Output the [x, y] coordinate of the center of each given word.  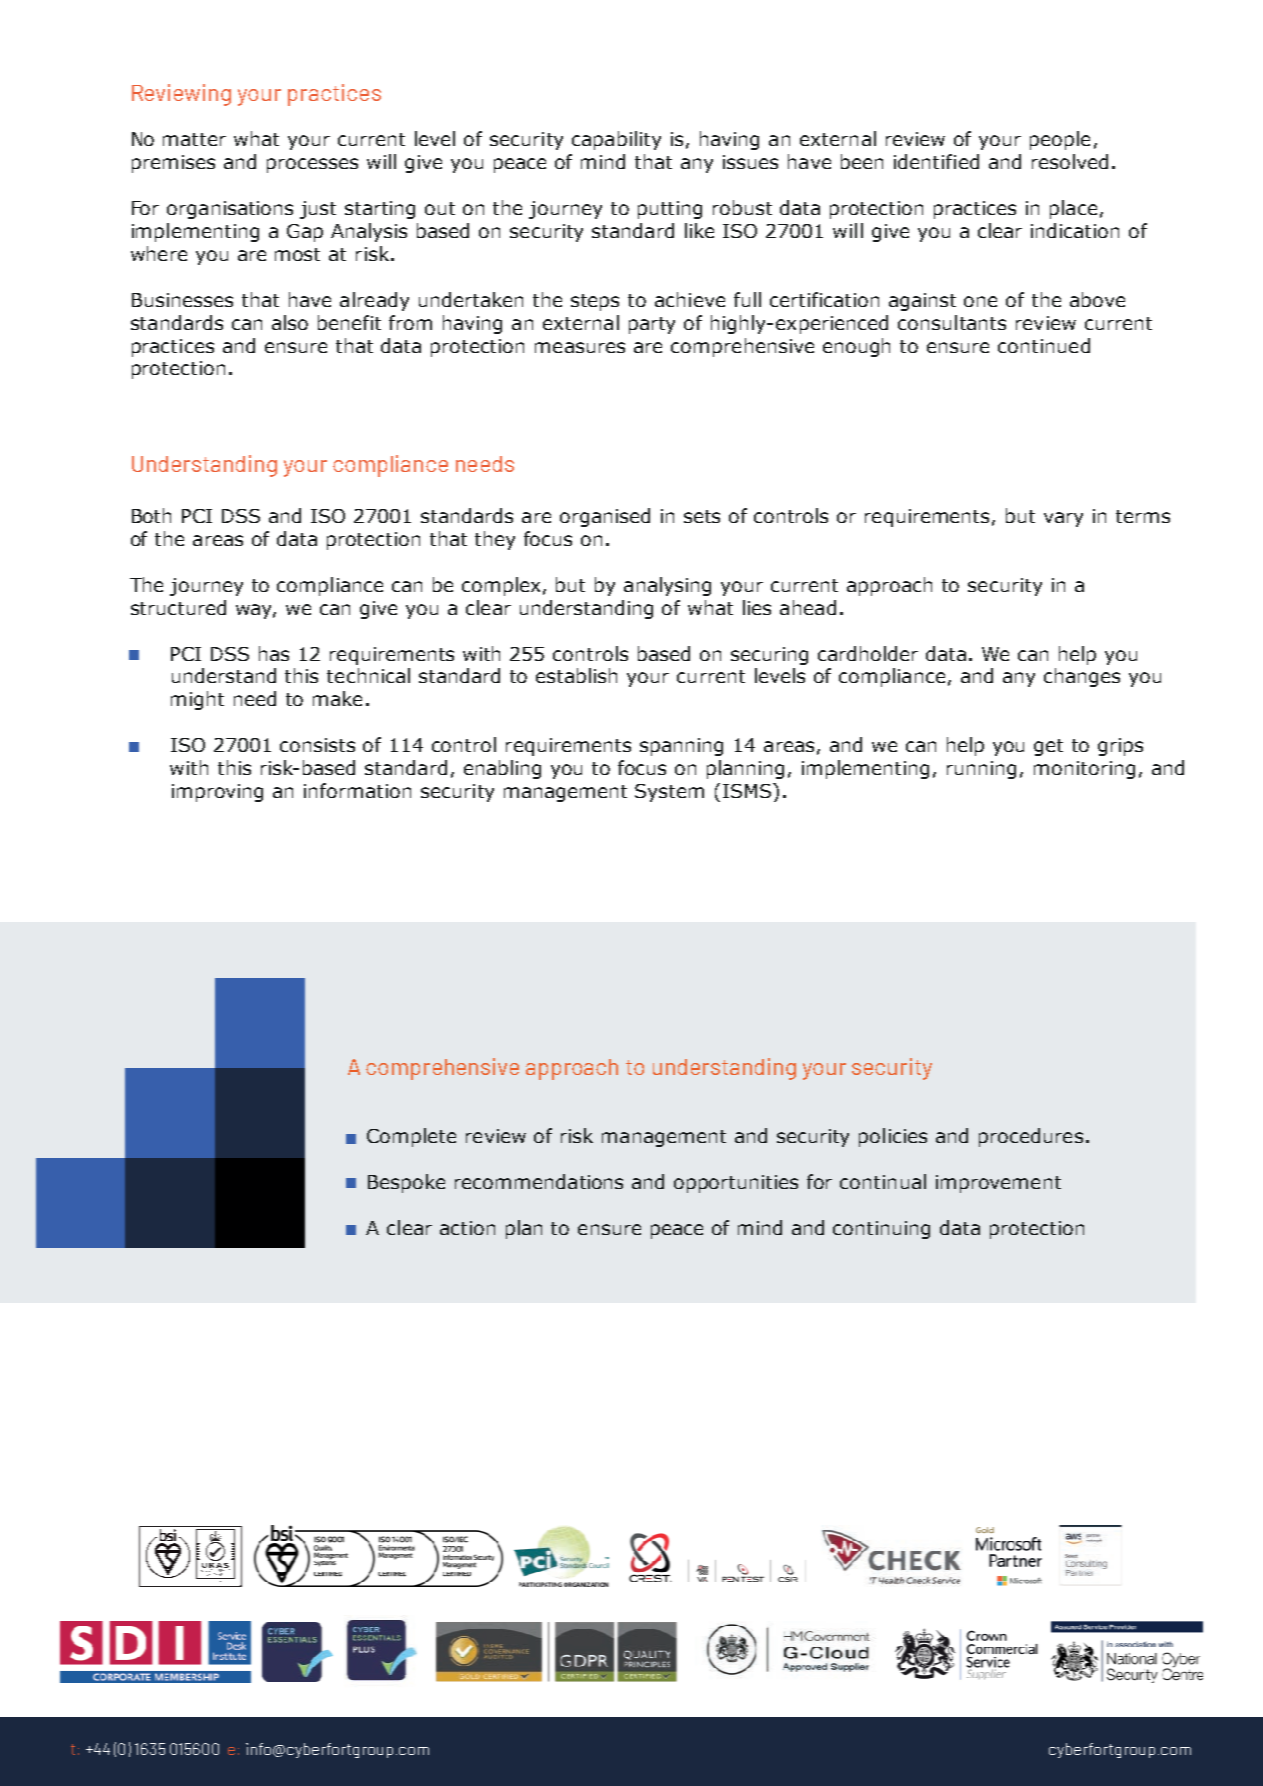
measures [580, 347]
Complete [411, 1137]
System [669, 793]
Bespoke [406, 1183]
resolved [1070, 161]
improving [217, 793]
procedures [1031, 1137]
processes [312, 165]
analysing [667, 586]
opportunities [736, 1184]
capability [616, 140]
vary [1063, 519]
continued [1044, 345]
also [290, 322]
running [981, 770]
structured [178, 607]
